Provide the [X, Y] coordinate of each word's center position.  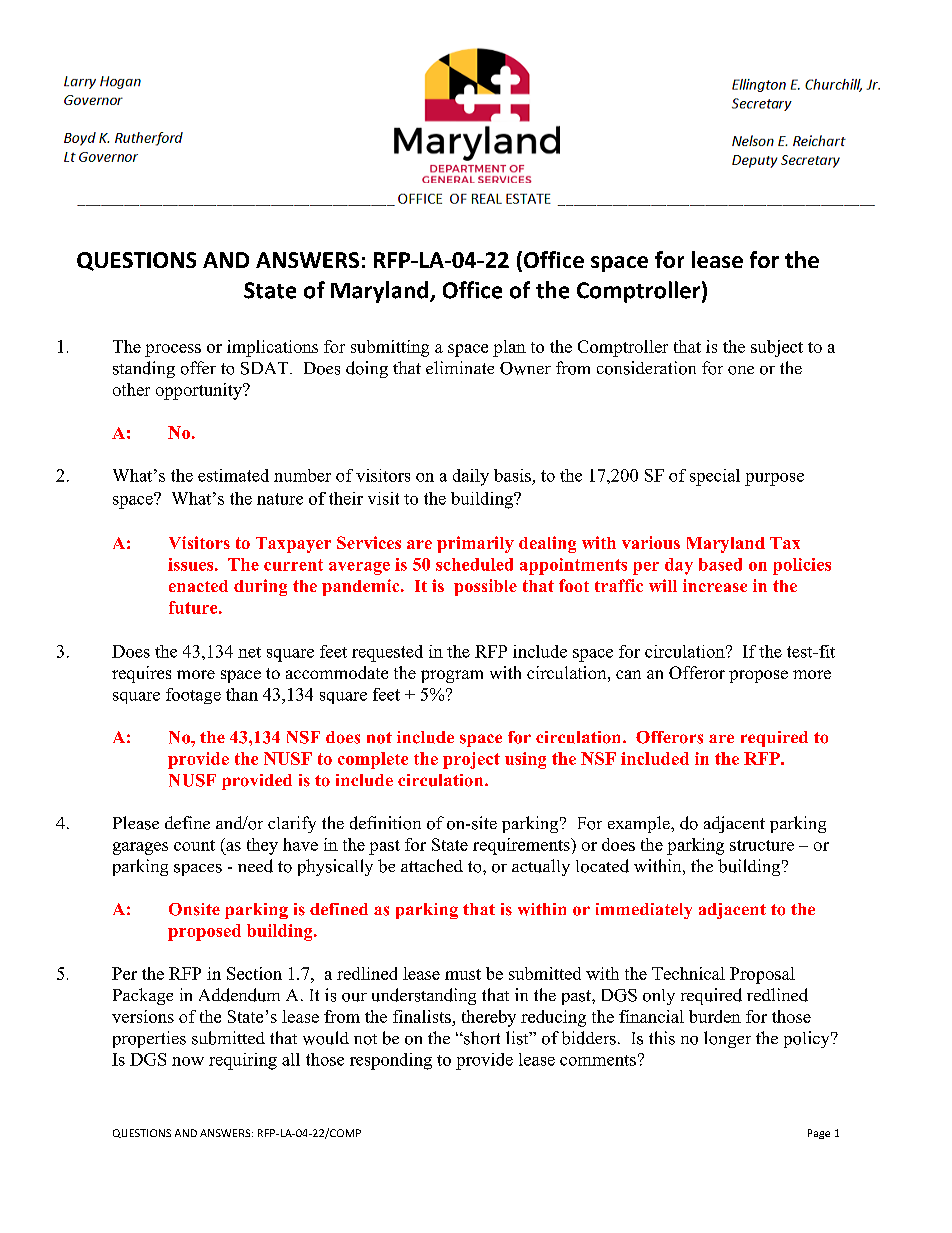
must [463, 974]
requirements [522, 846]
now [188, 1061]
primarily [475, 544]
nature [280, 499]
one [741, 370]
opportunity [200, 391]
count [194, 845]
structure [762, 845]
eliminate [460, 367]
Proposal [762, 975]
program [452, 676]
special [715, 477]
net [249, 652]
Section [254, 973]
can [628, 674]
